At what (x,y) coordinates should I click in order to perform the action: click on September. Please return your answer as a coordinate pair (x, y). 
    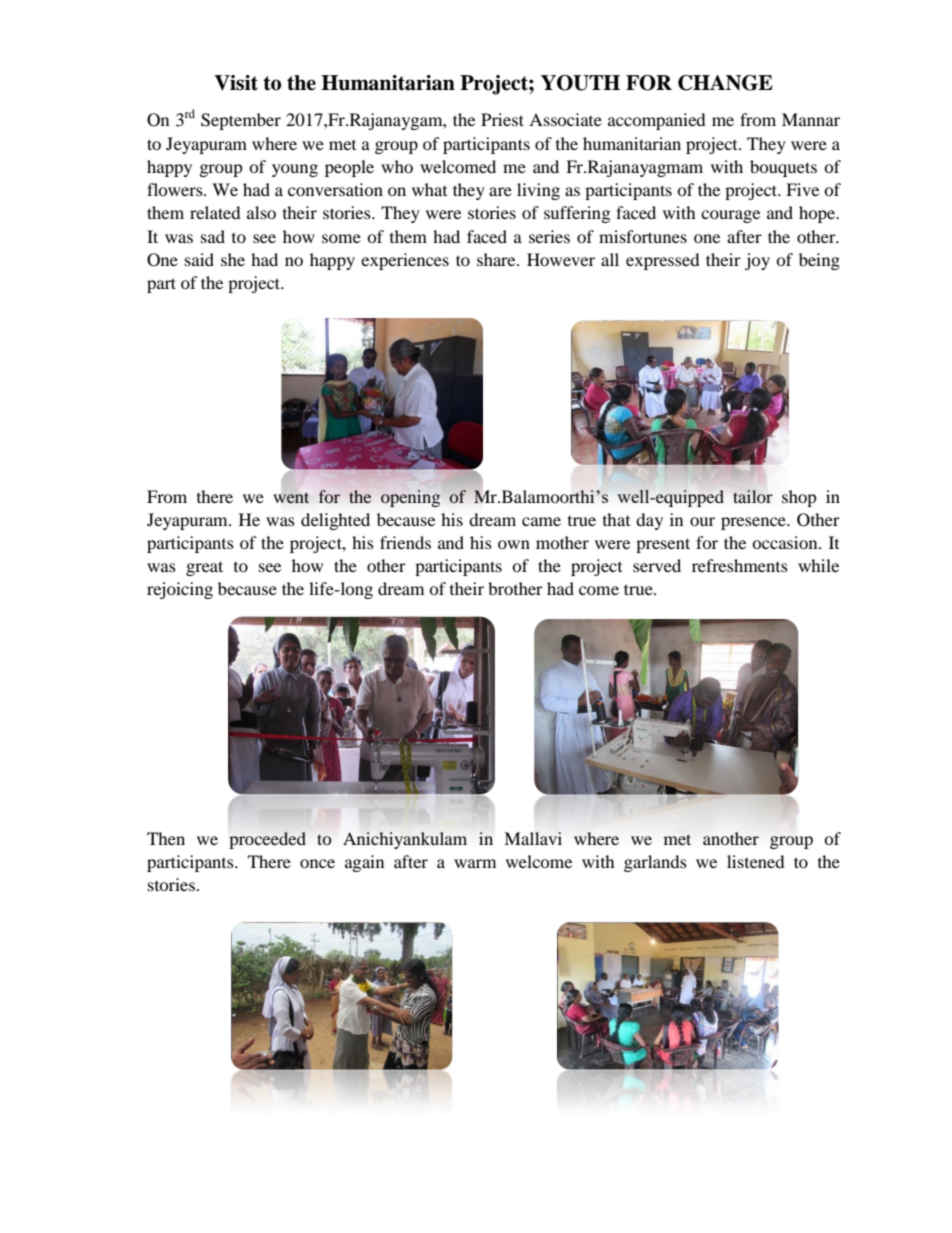
    Looking at the image, I should click on (241, 121).
